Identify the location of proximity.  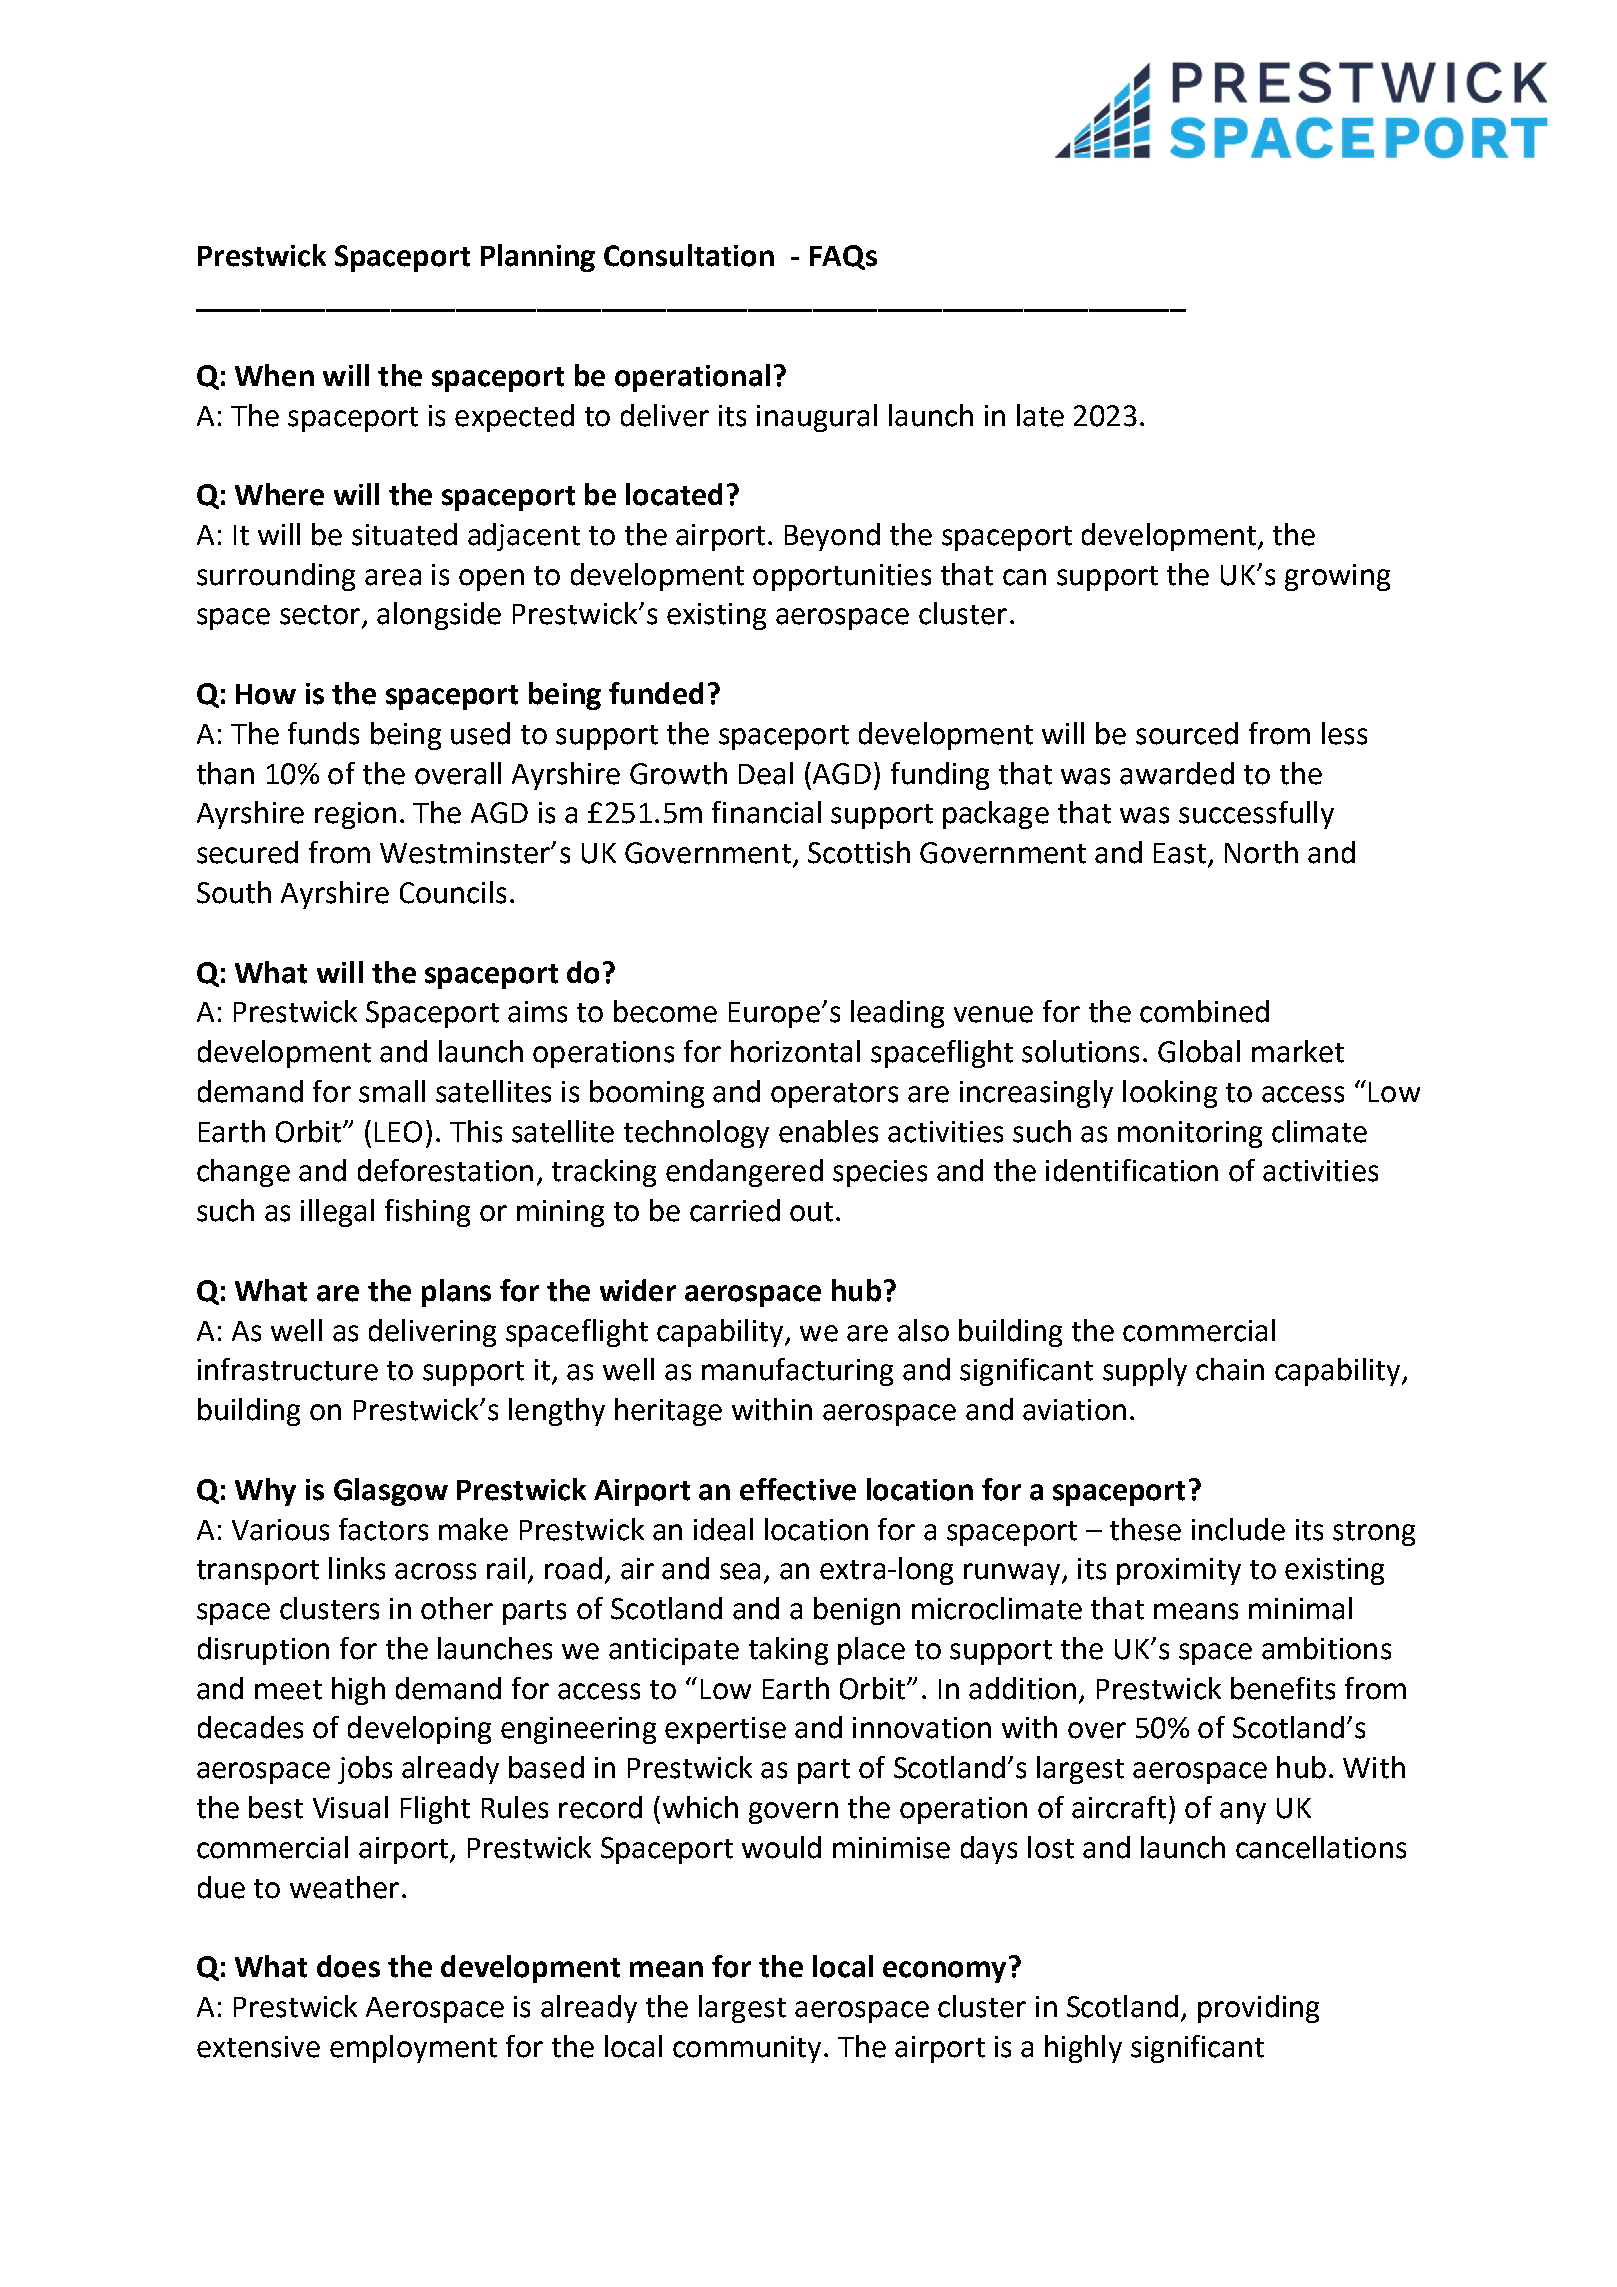
(1179, 1571).
